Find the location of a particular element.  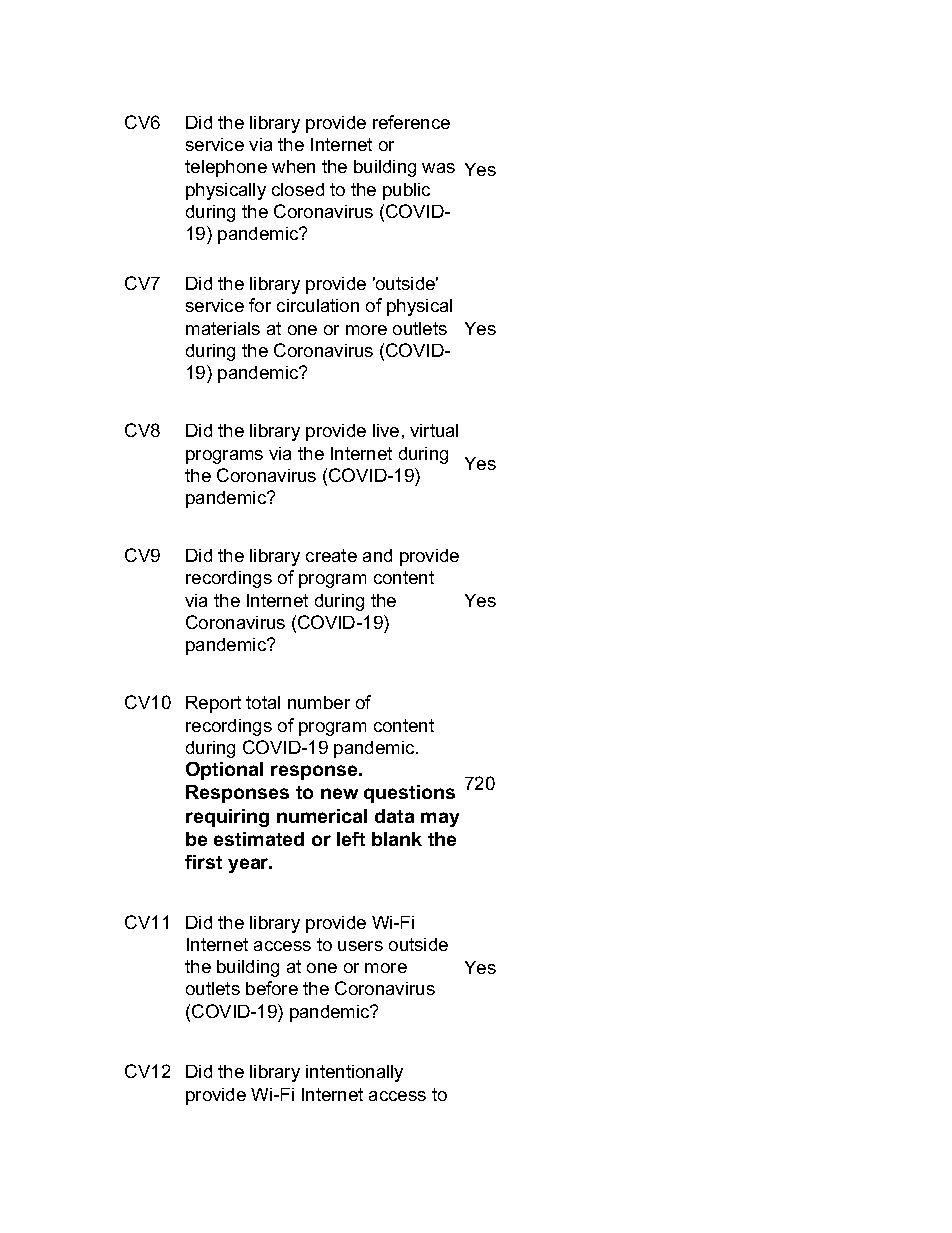

telephone is located at coordinates (226, 168).
